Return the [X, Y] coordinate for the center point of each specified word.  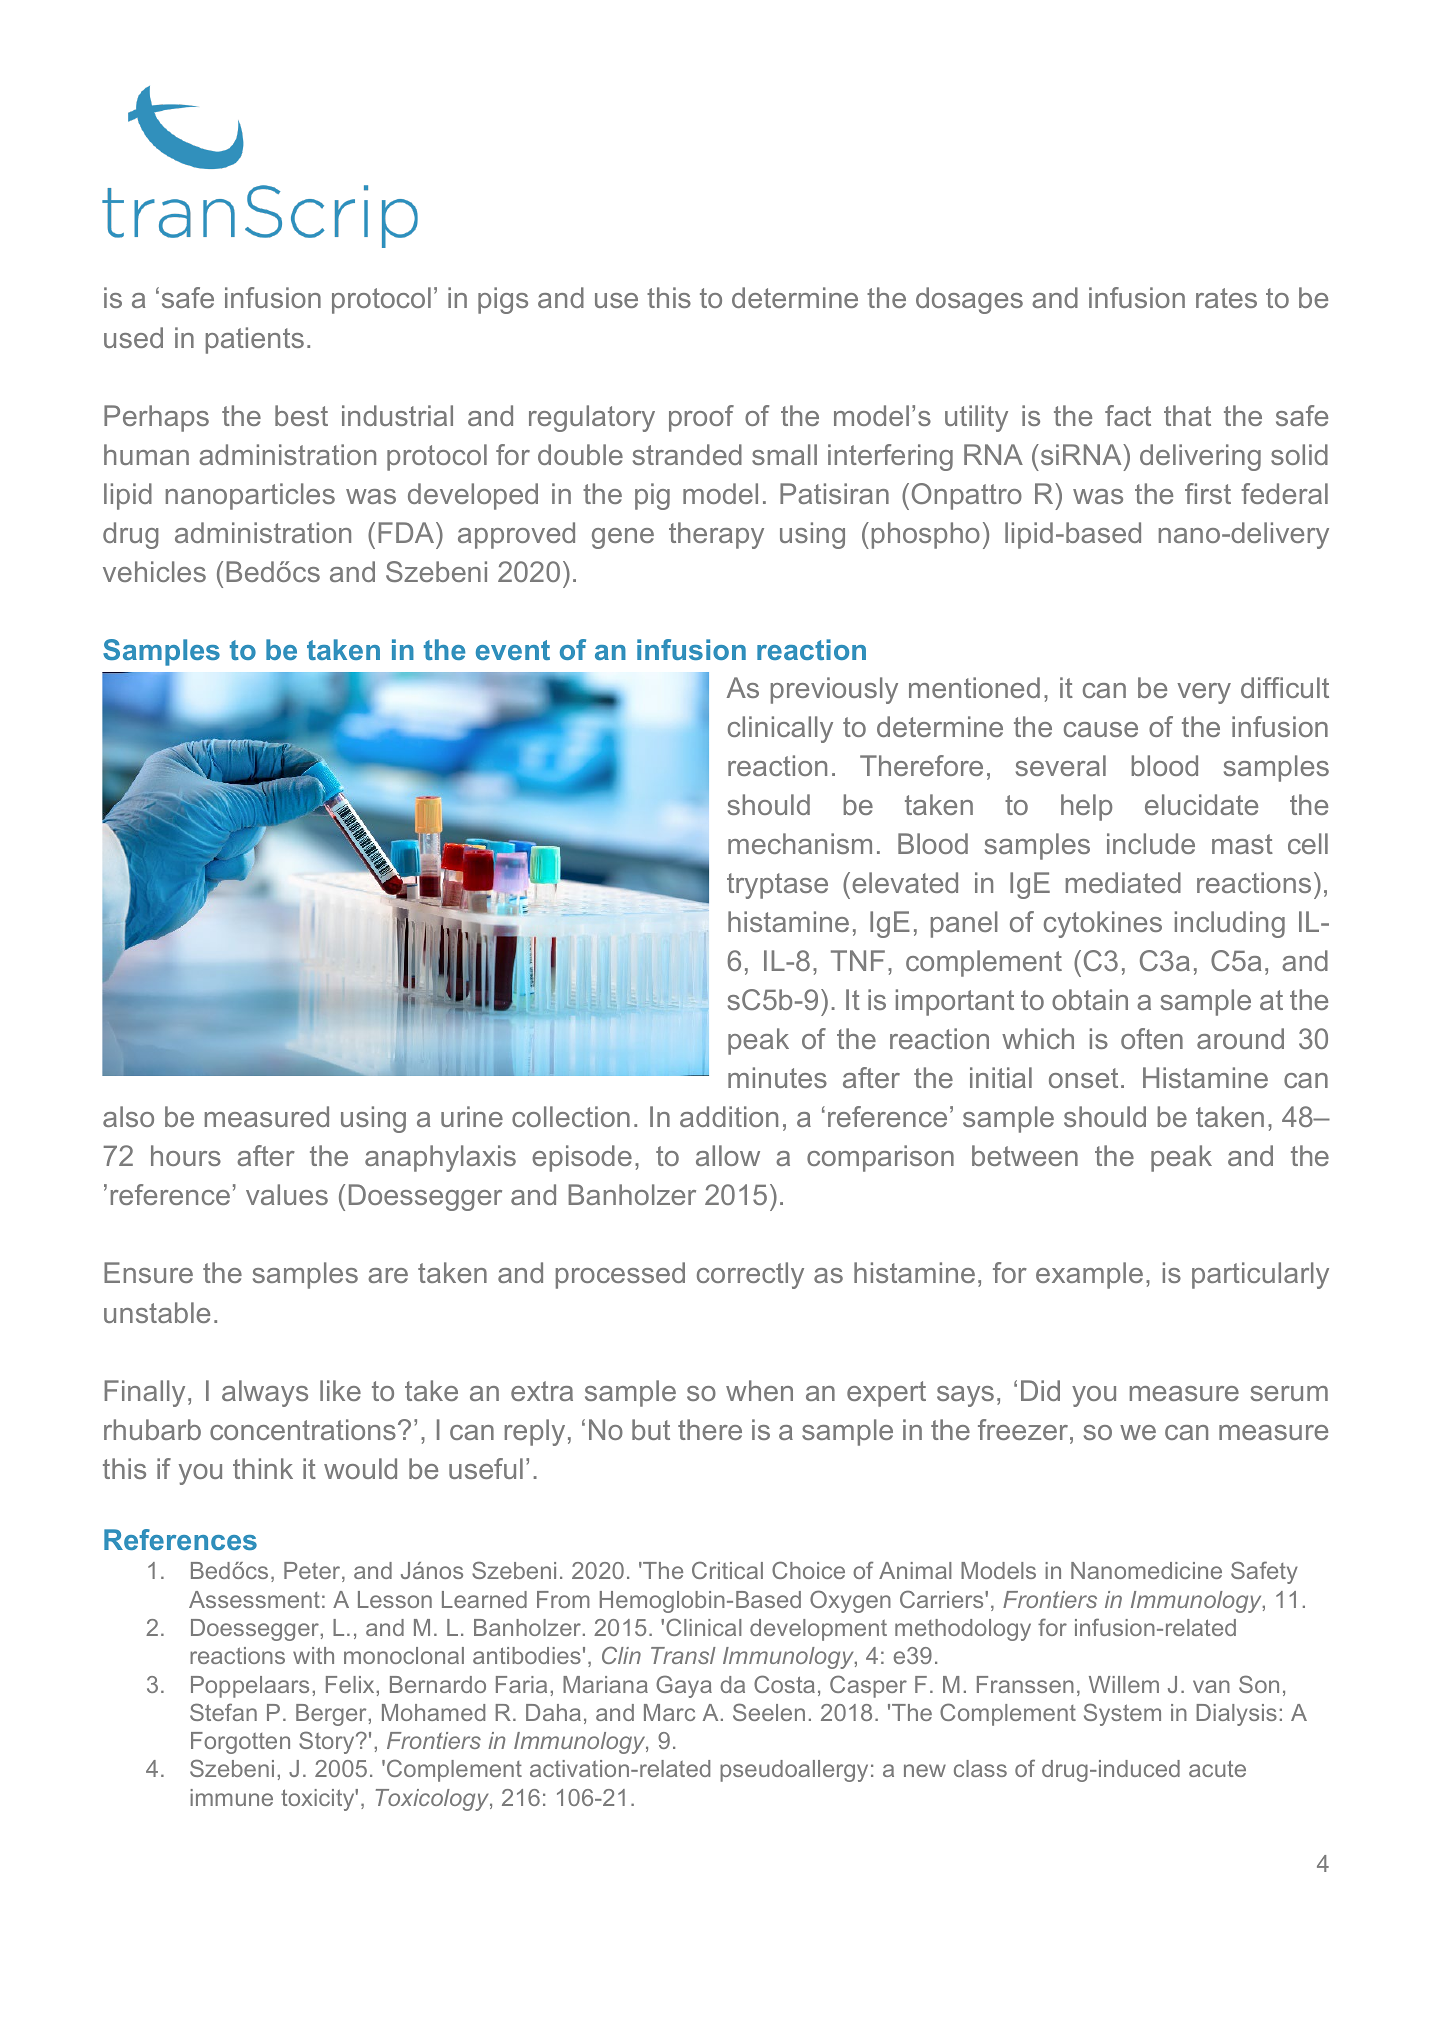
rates [1226, 298]
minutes [777, 1077]
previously [834, 690]
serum [1289, 1393]
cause [1101, 729]
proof [701, 418]
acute [1217, 1768]
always [265, 1393]
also [128, 1116]
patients [255, 340]
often [1152, 1038]
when [759, 1390]
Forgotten [240, 1743]
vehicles [154, 571]
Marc [669, 1712]
